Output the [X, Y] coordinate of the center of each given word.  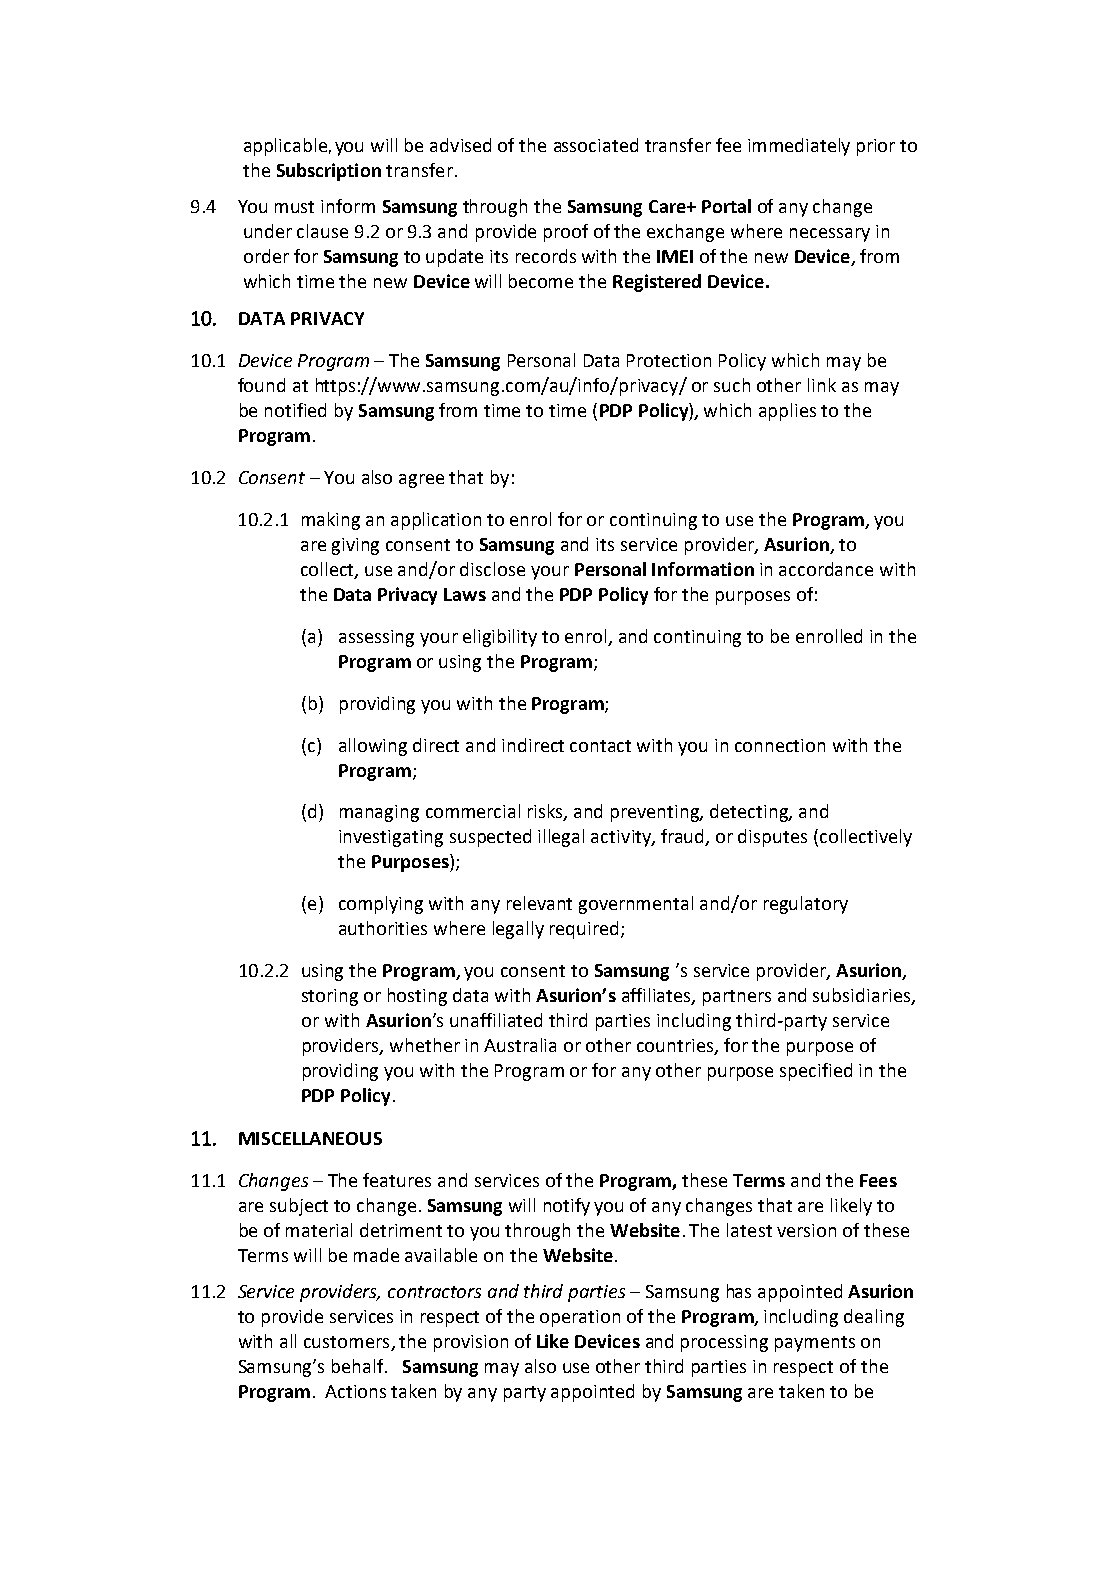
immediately [799, 147]
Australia [520, 1045]
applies [787, 412]
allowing [373, 747]
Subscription [329, 172]
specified [816, 1072]
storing [330, 997]
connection [780, 745]
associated [596, 145]
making [331, 521]
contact [600, 746]
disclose [492, 569]
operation [580, 1318]
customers [348, 1343]
